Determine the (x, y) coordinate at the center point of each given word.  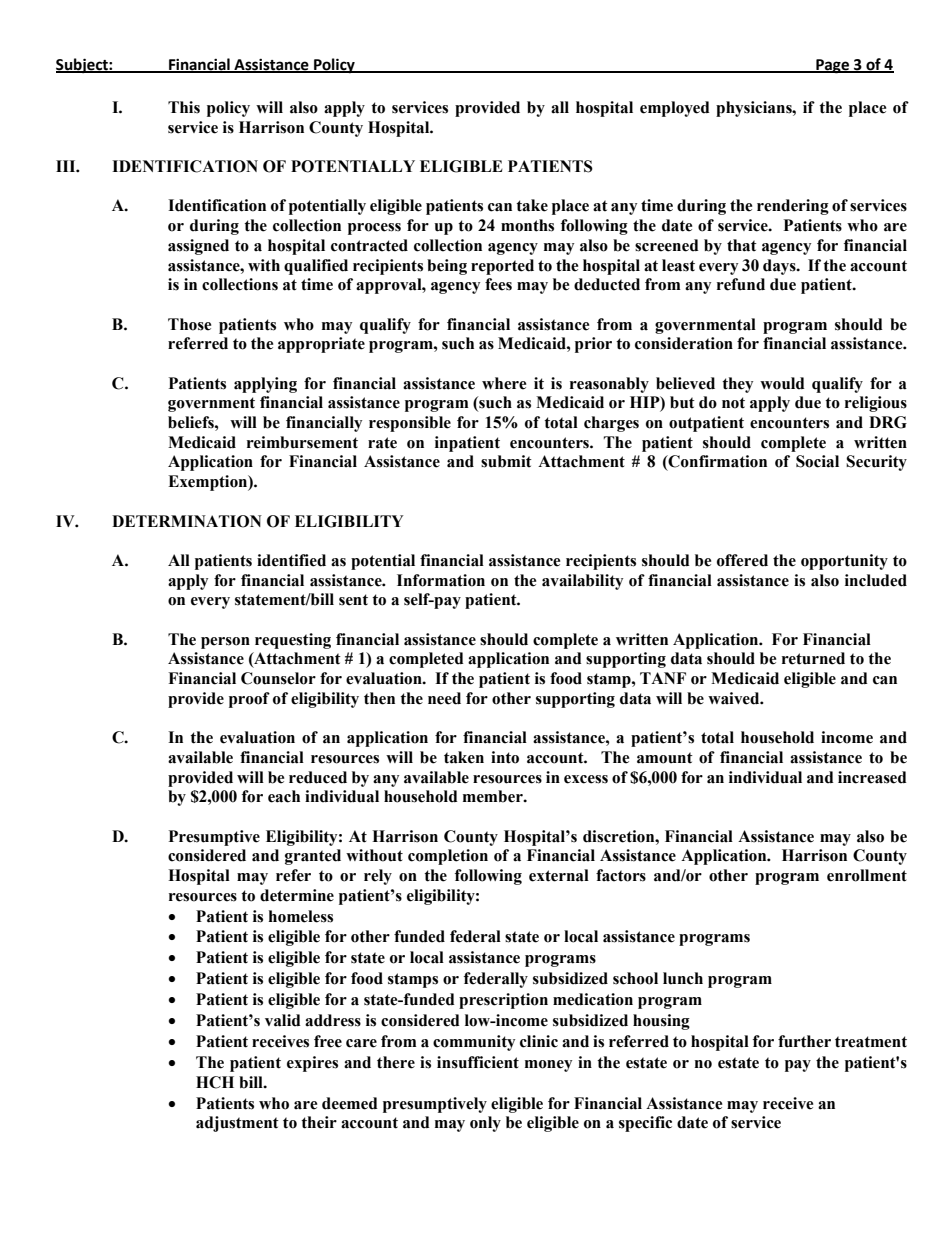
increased (872, 777)
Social (817, 461)
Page (832, 66)
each (284, 796)
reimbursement (302, 442)
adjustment (237, 1124)
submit (506, 461)
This (184, 107)
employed (675, 109)
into (505, 757)
